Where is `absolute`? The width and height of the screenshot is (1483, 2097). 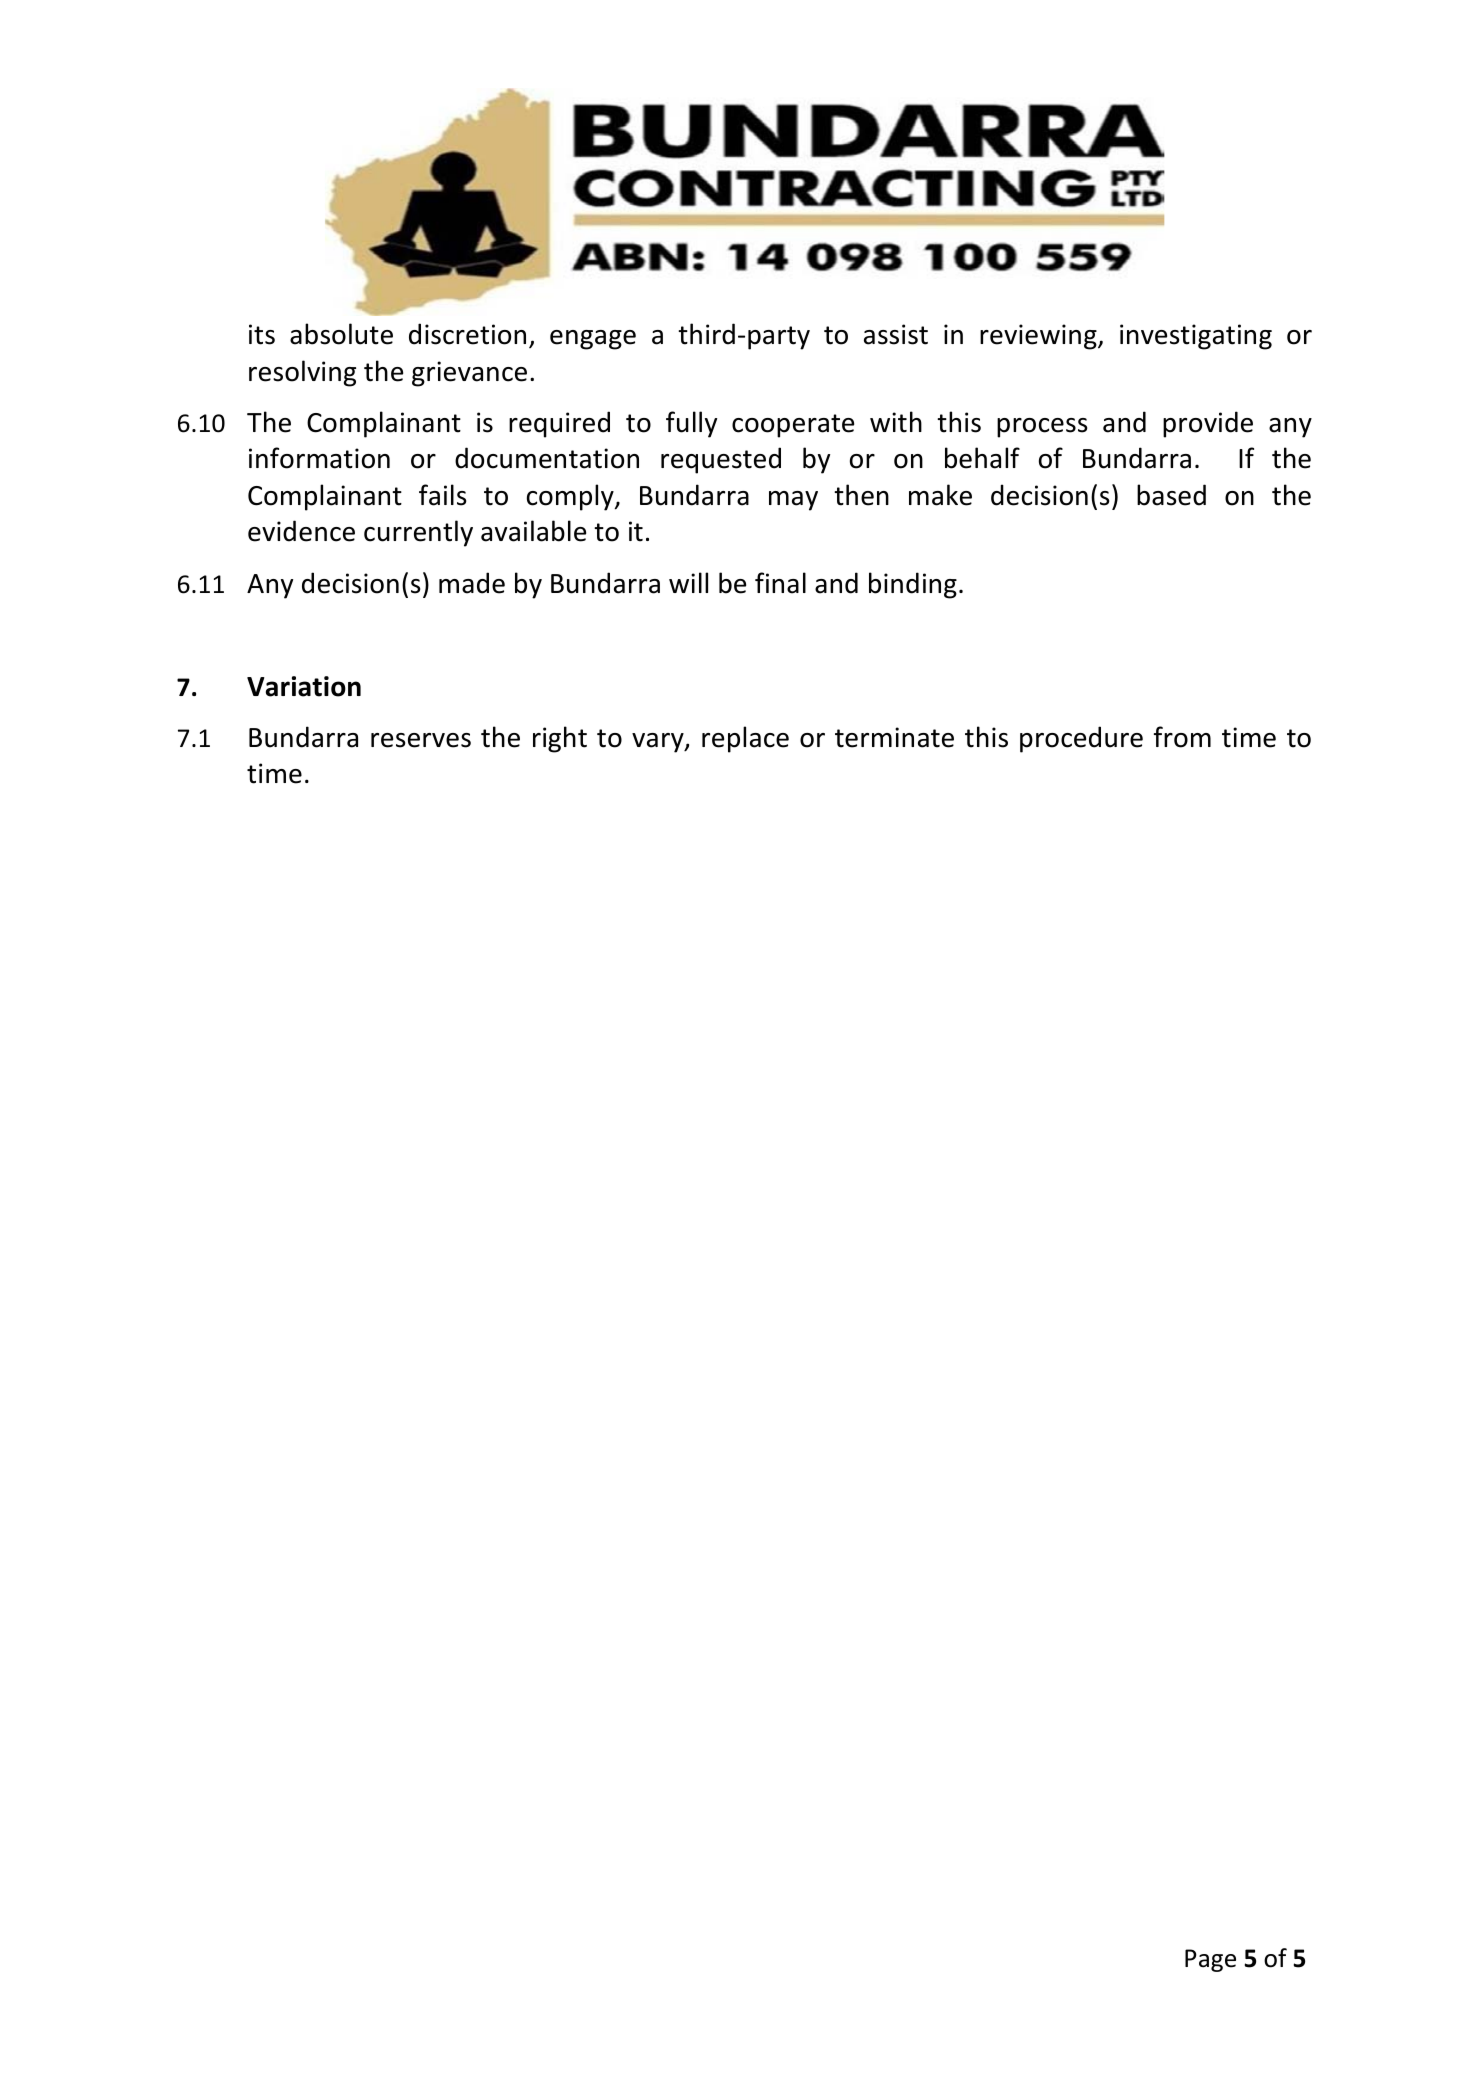
absolute is located at coordinates (341, 334).
